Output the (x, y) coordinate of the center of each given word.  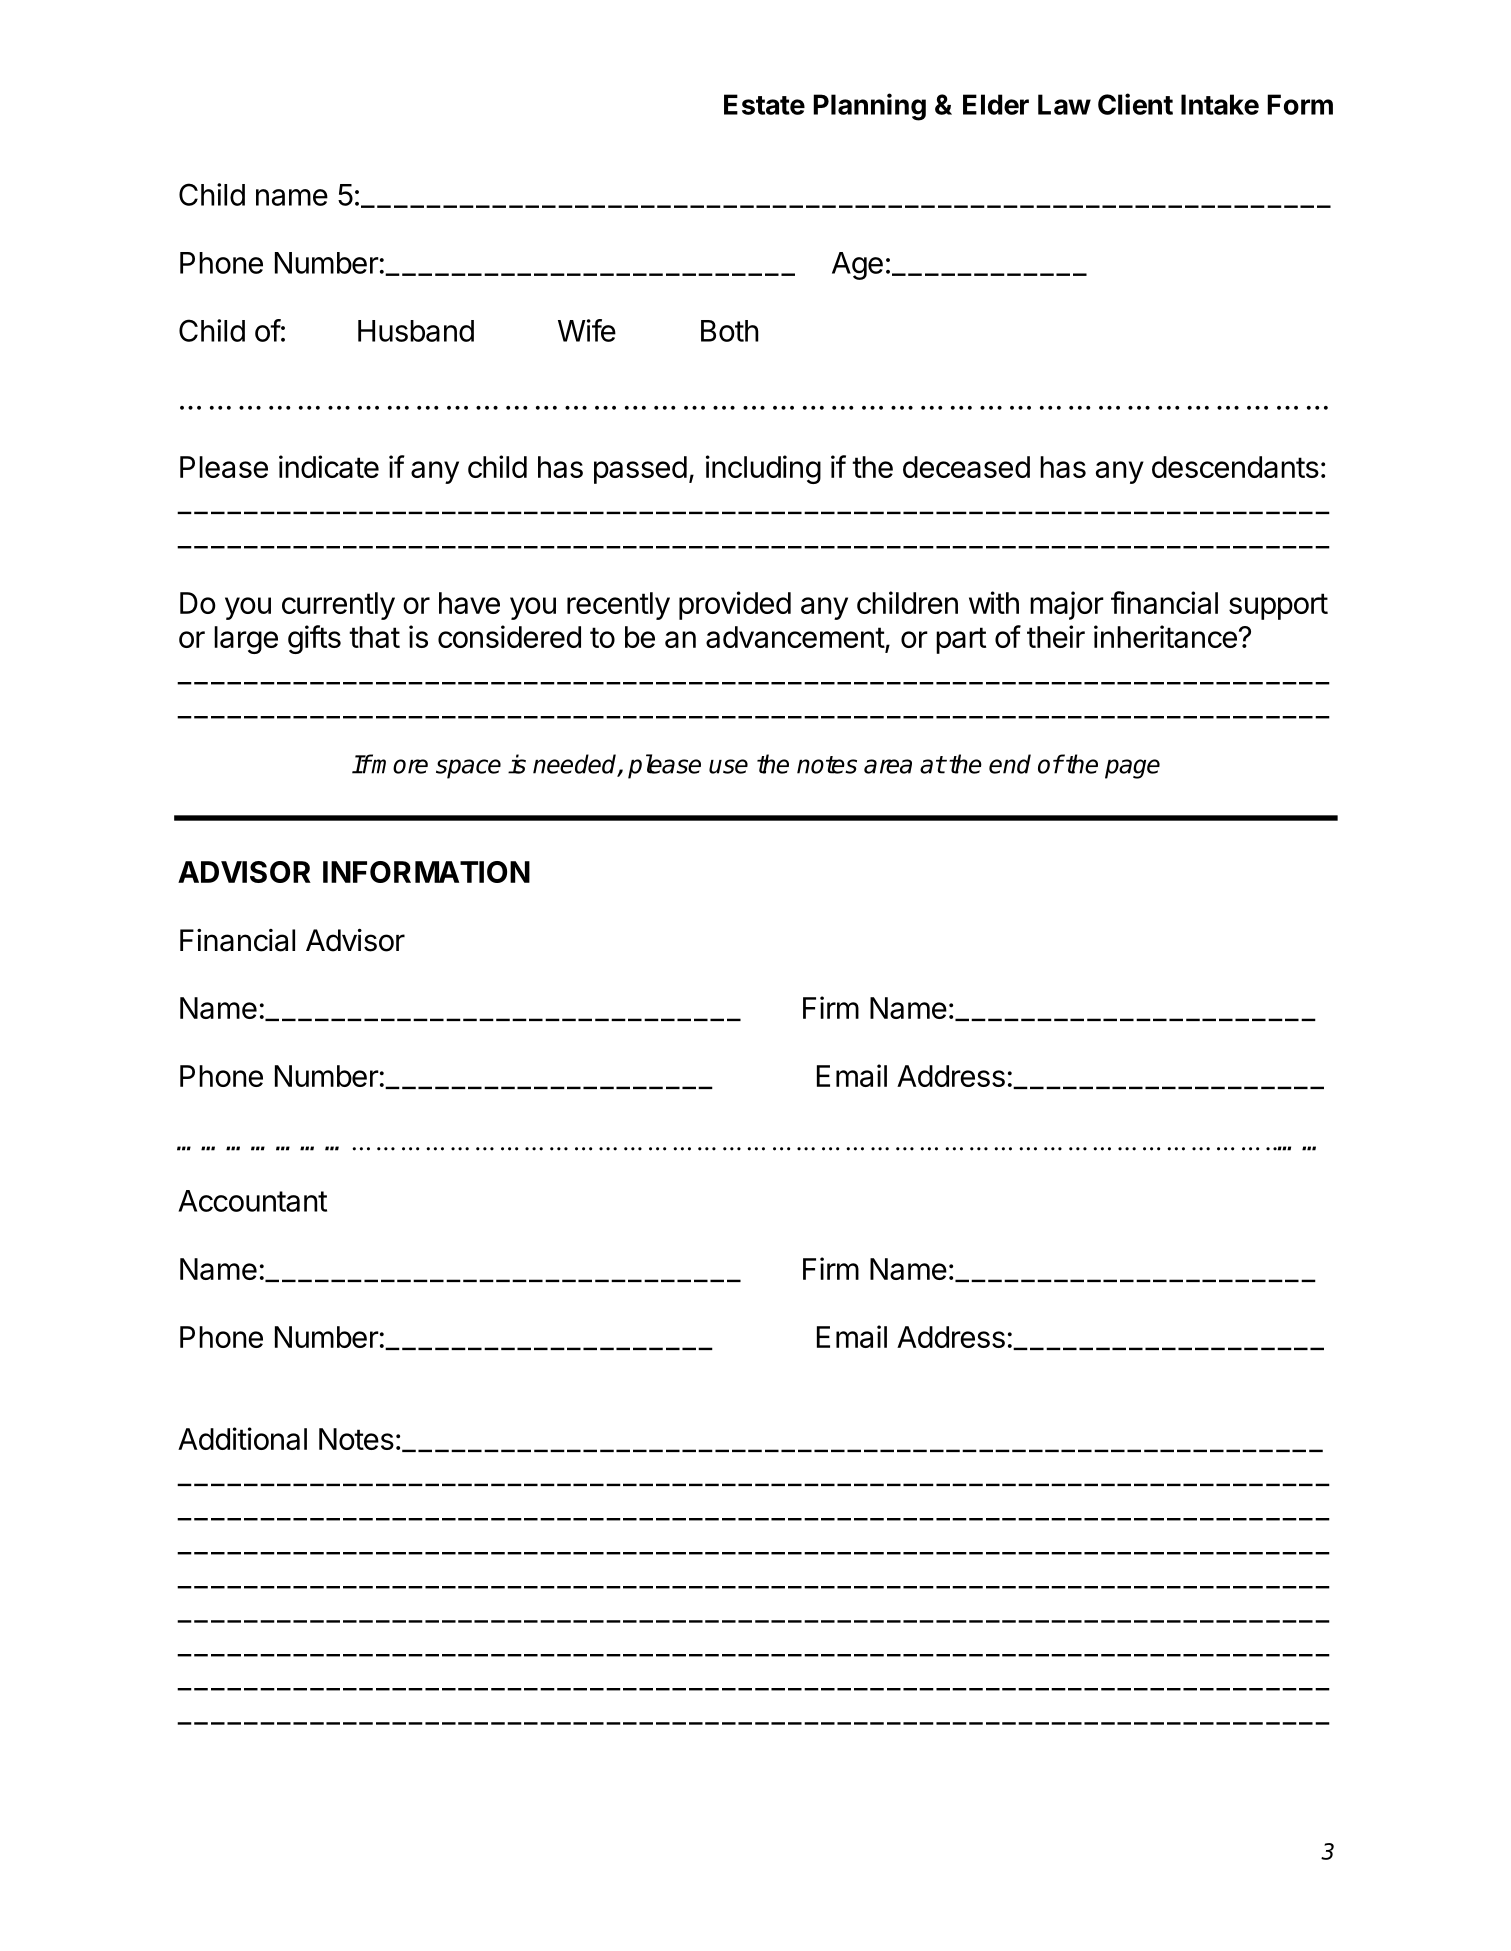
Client (1135, 104)
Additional (242, 1438)
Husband (416, 331)
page (1132, 769)
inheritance (1165, 636)
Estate (764, 104)
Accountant (252, 1201)
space (468, 769)
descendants (1235, 467)
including (763, 469)
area (888, 766)
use (728, 766)
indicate (329, 466)
